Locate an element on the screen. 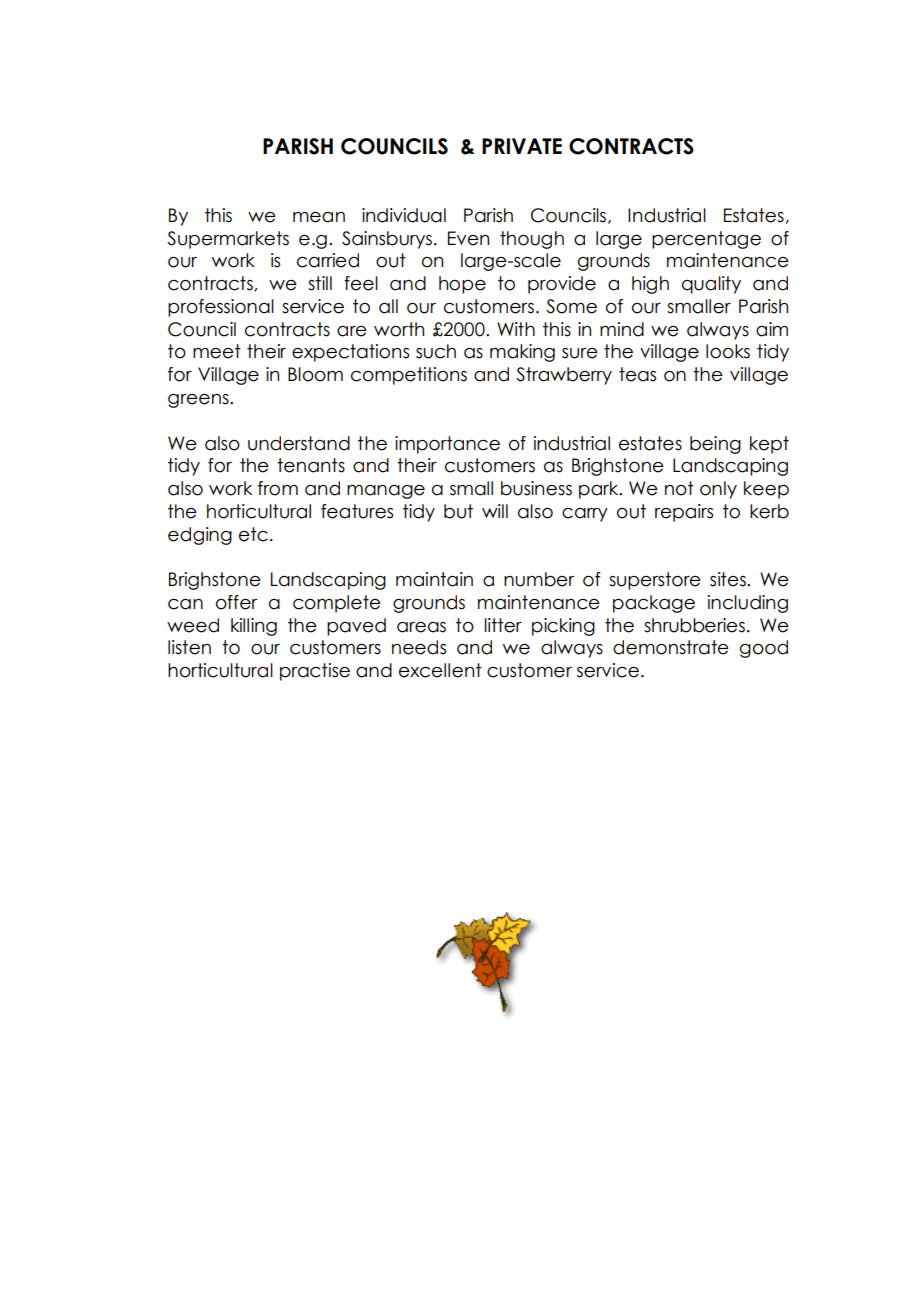  greens is located at coordinates (199, 401).
